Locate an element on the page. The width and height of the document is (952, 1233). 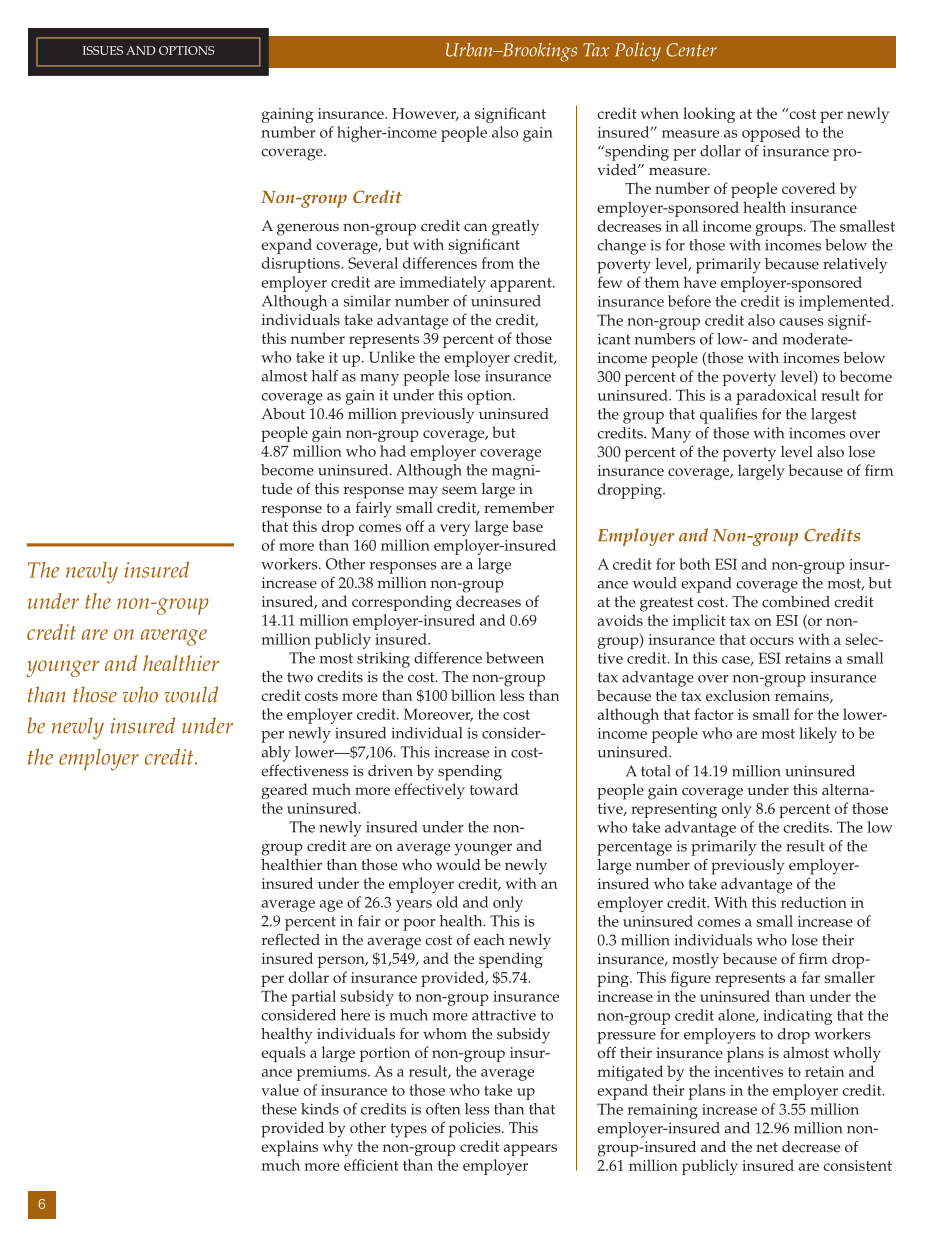
policies is located at coordinates (476, 1130).
